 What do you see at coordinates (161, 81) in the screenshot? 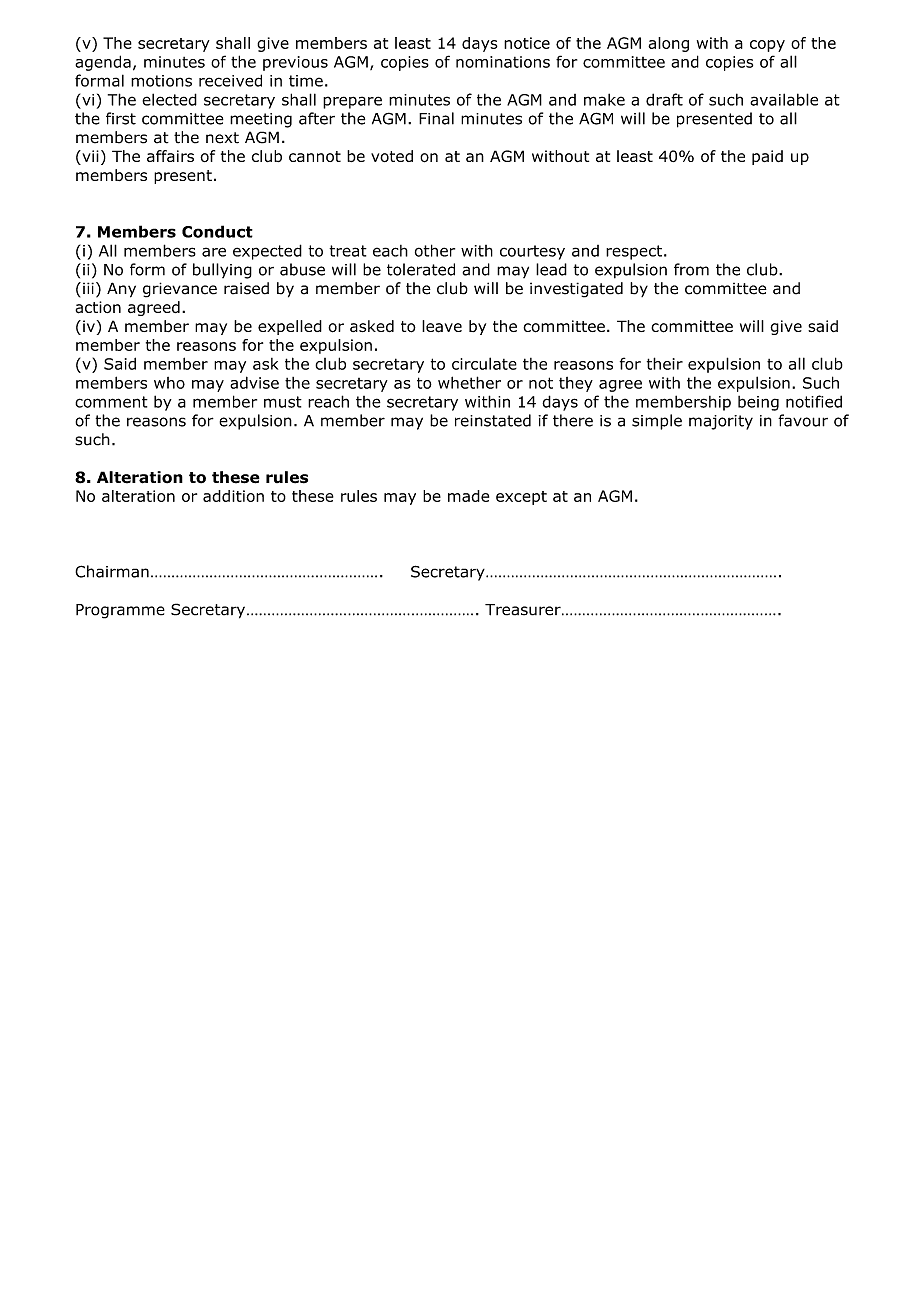
I see `motions` at bounding box center [161, 81].
